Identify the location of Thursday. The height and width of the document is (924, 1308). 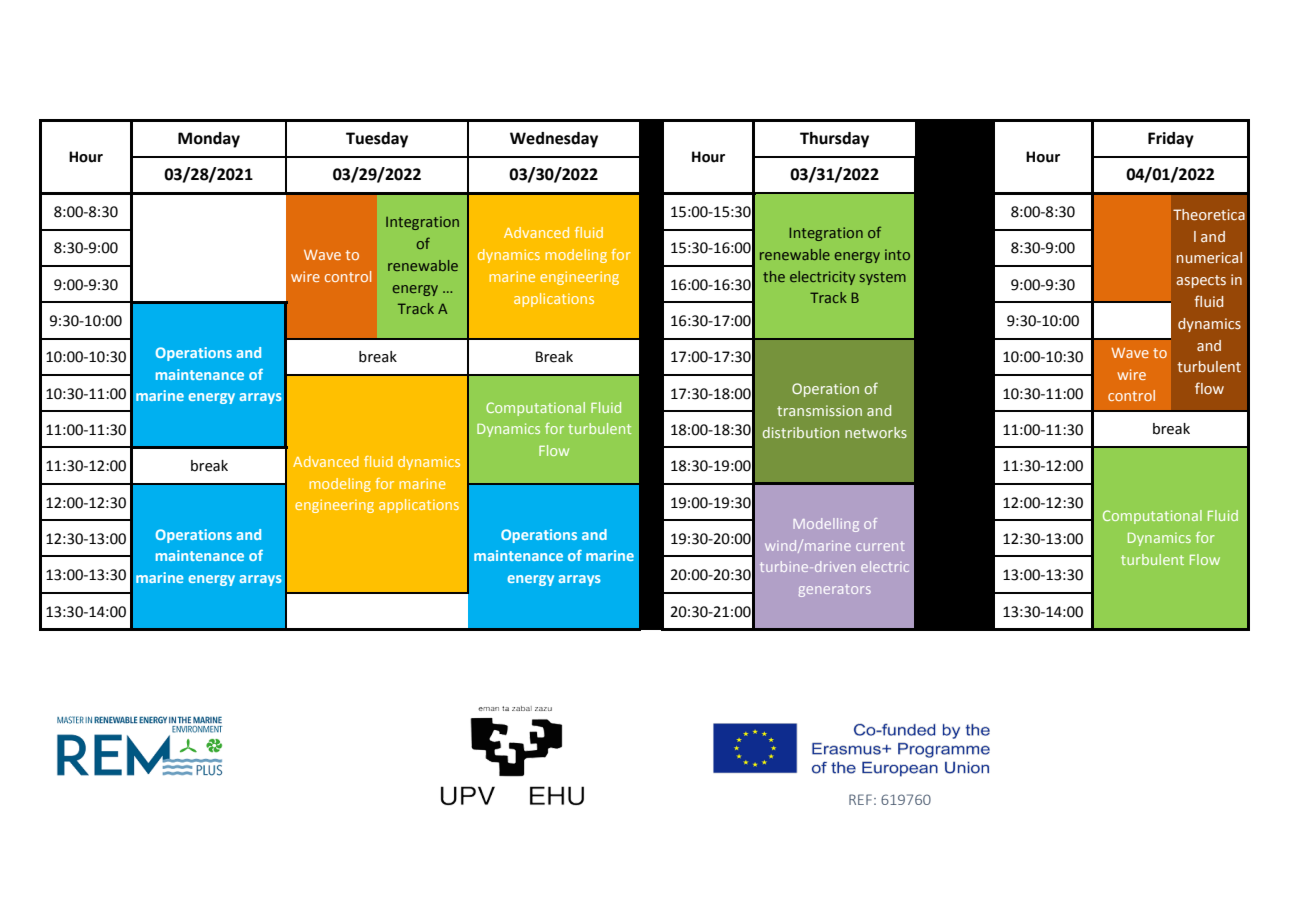
(834, 140).
